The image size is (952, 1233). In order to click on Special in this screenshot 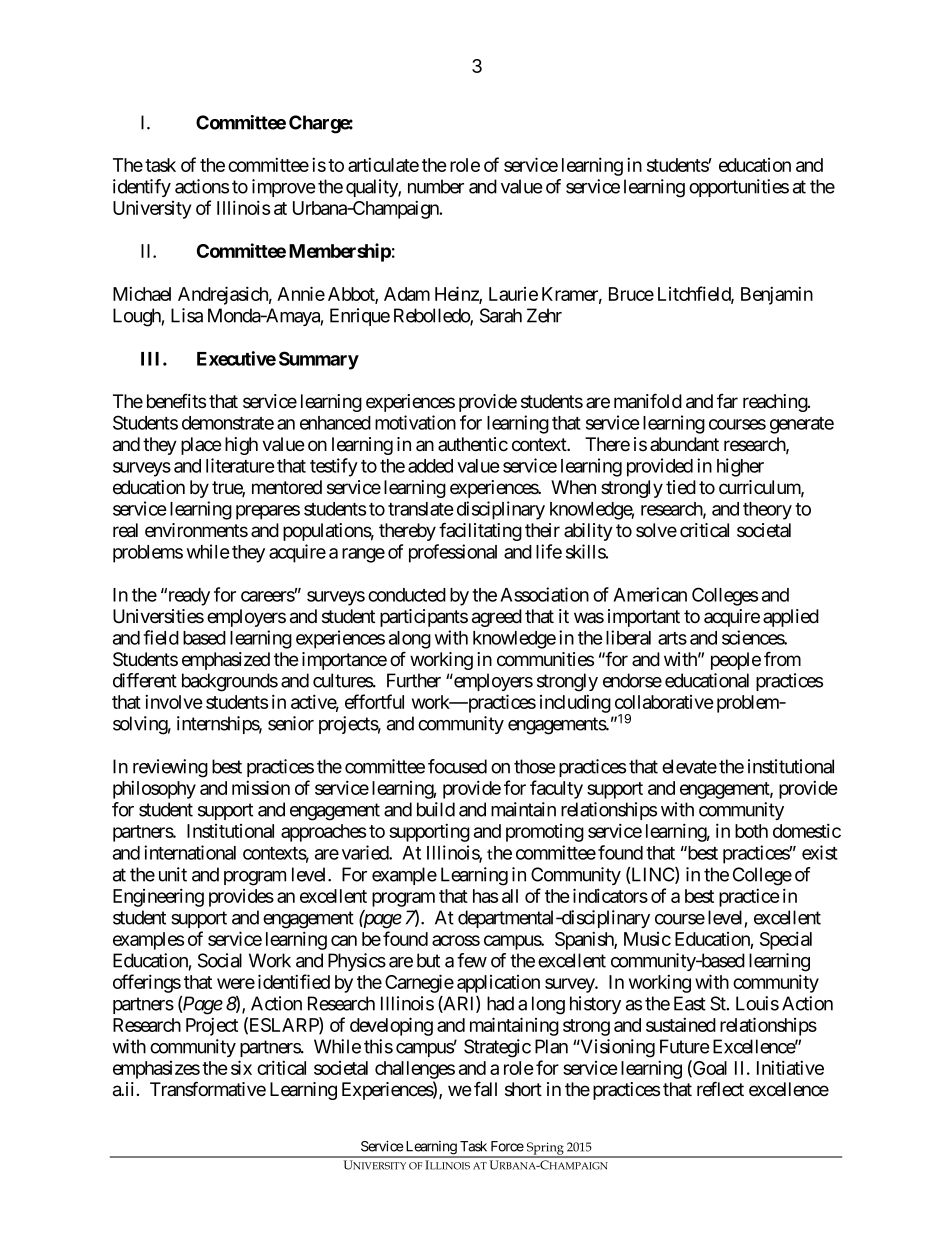, I will do `click(786, 940)`.
